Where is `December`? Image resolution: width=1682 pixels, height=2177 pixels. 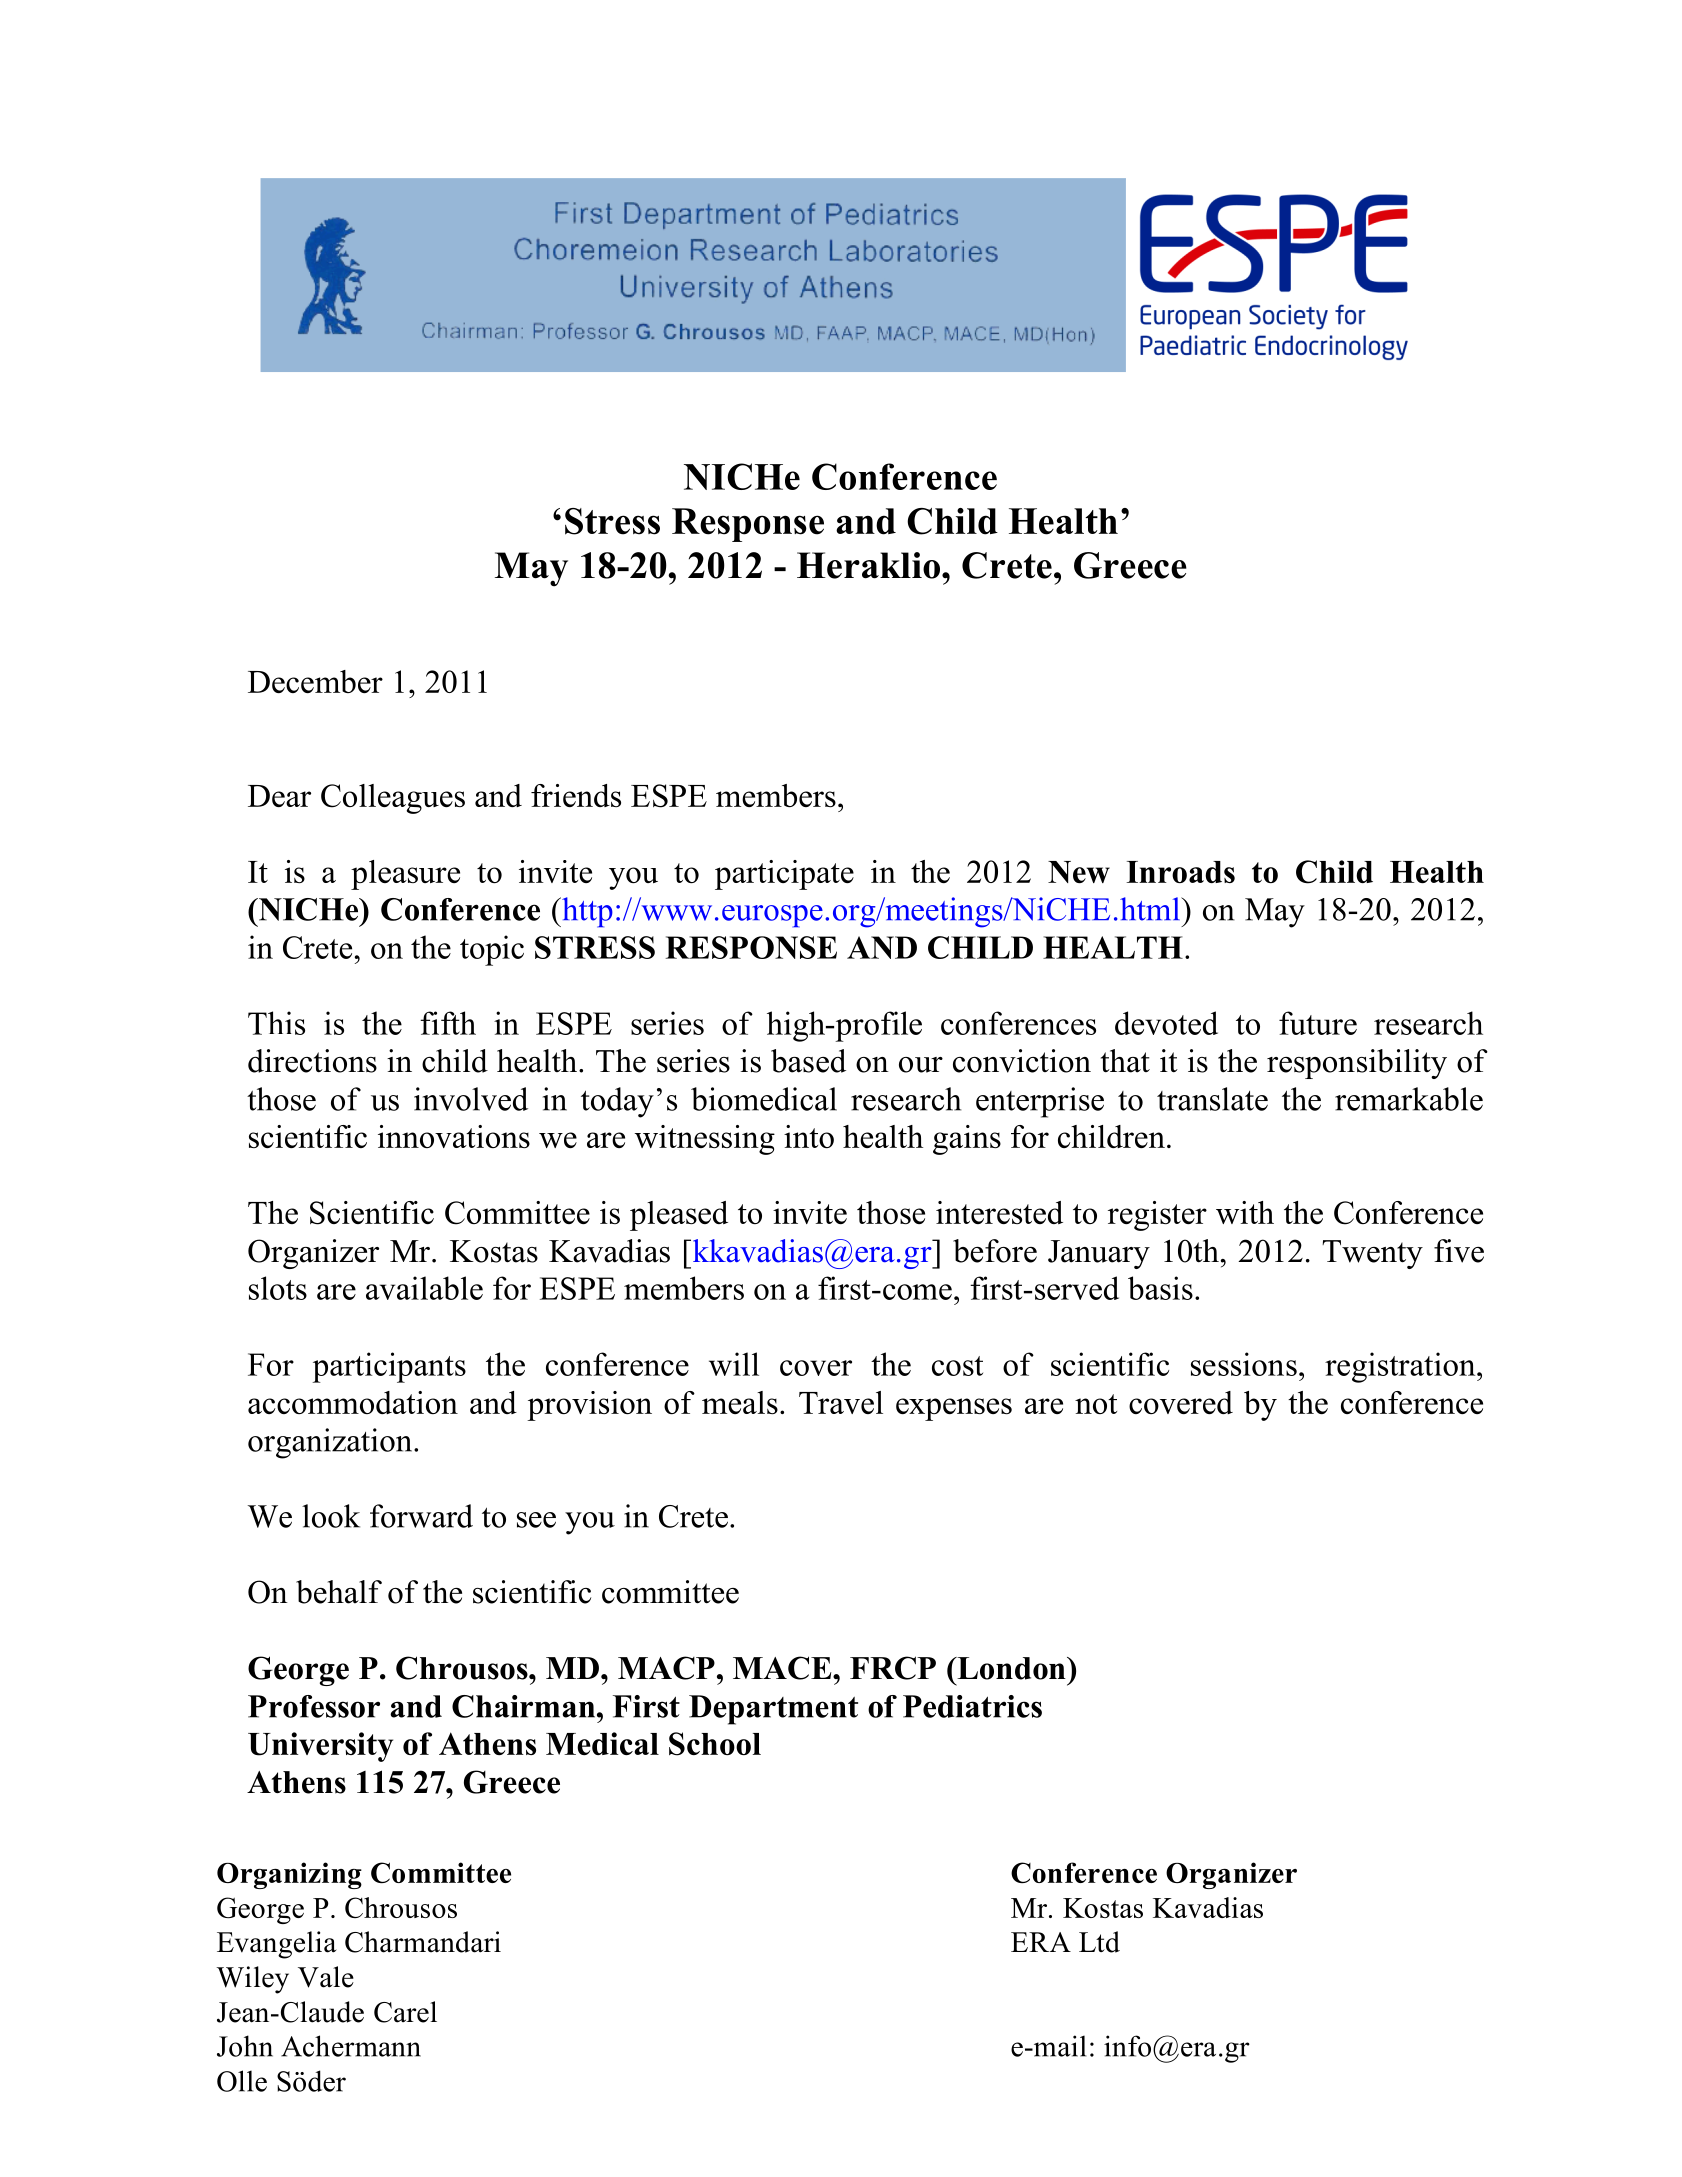 December is located at coordinates (315, 681).
